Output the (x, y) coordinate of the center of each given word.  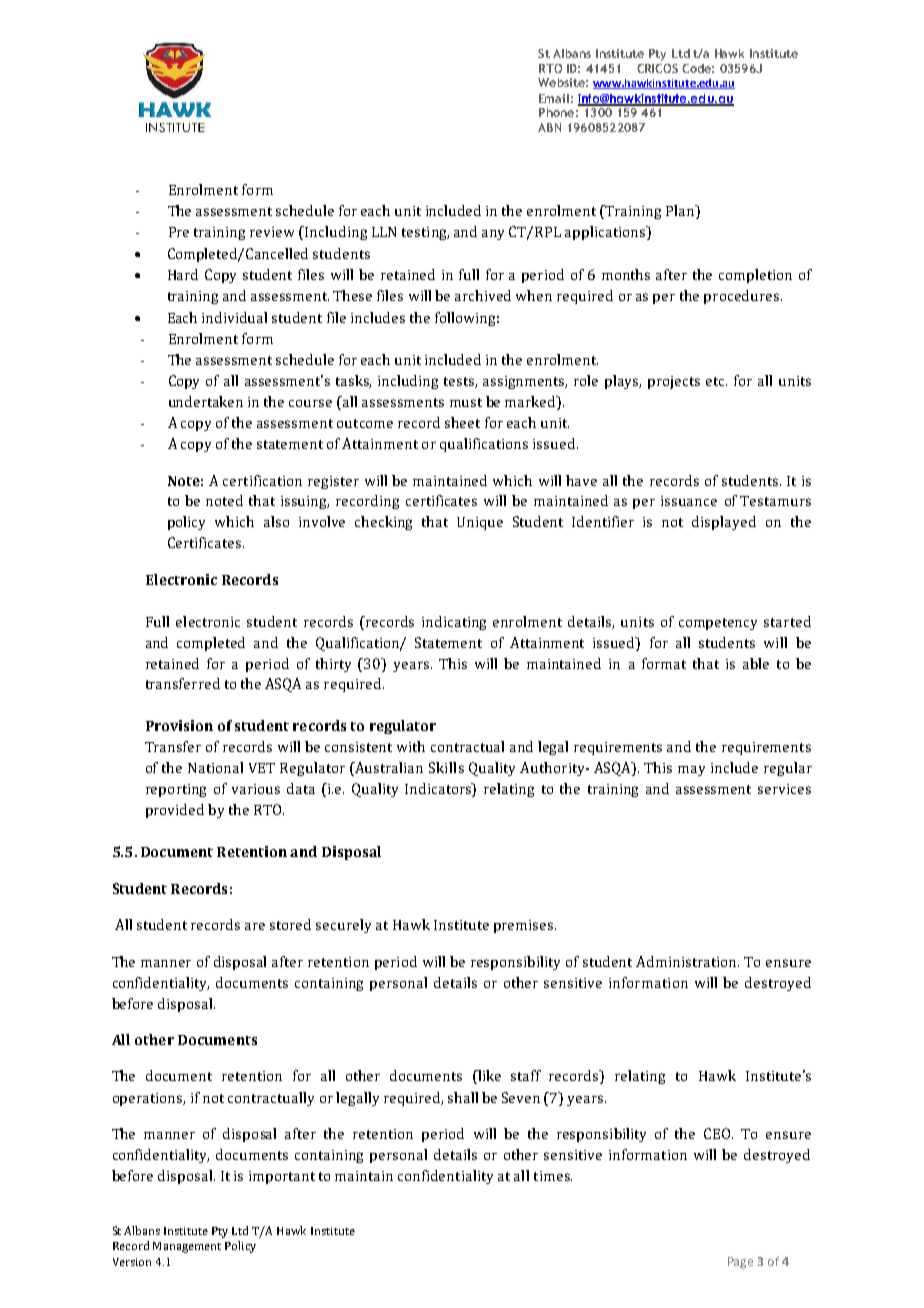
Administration (687, 961)
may (691, 771)
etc (716, 381)
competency (718, 624)
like (488, 1077)
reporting (176, 790)
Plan (681, 210)
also (276, 521)
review (272, 232)
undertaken (206, 401)
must (466, 402)
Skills (446, 767)
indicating (454, 623)
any (493, 235)
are (255, 926)
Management (187, 1247)
